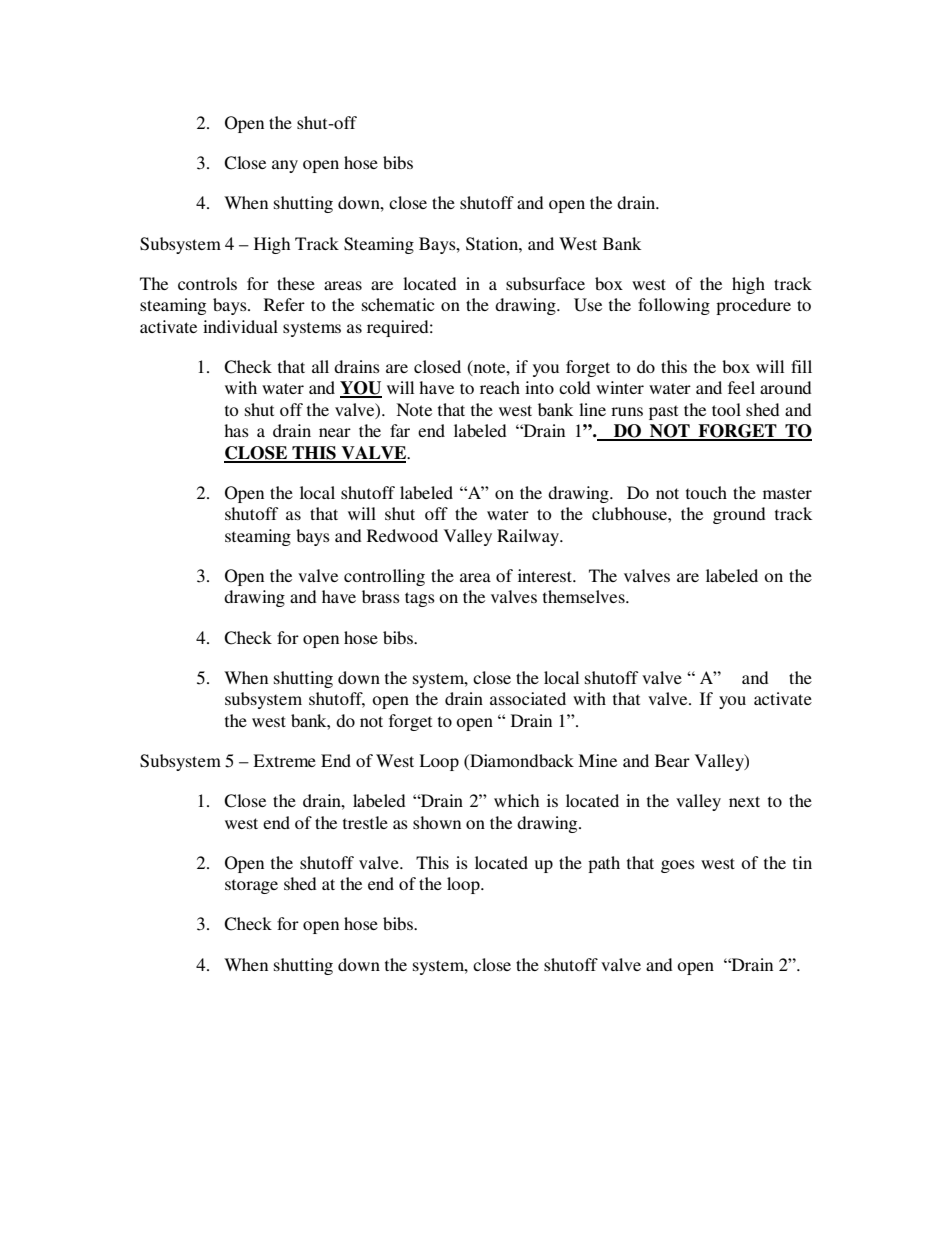 The height and width of the screenshot is (1233, 952). What do you see at coordinates (500, 387) in the screenshot?
I see `reach` at bounding box center [500, 387].
